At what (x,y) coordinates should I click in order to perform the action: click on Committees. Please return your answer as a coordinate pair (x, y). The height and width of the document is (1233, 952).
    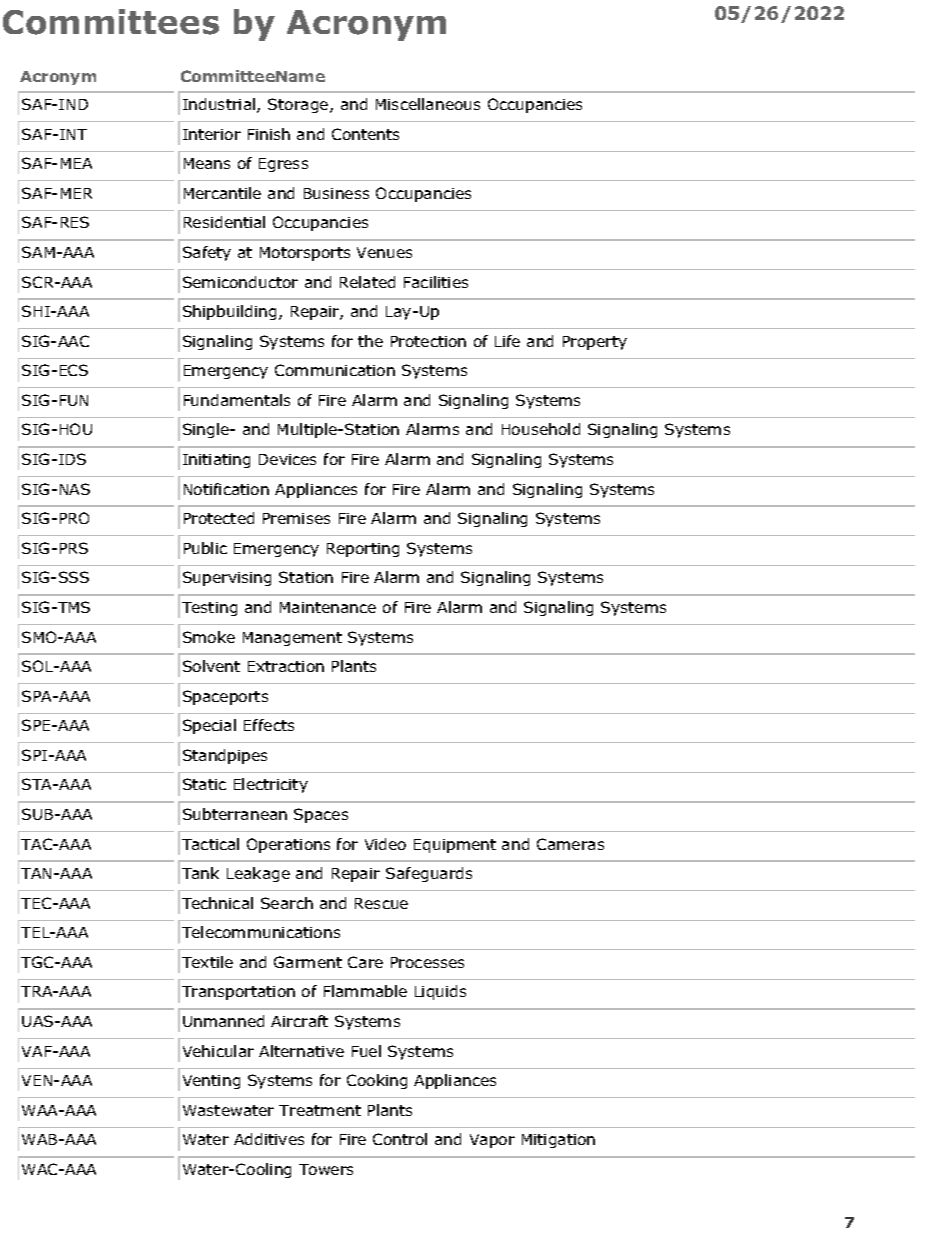
    Looking at the image, I should click on (111, 22).
